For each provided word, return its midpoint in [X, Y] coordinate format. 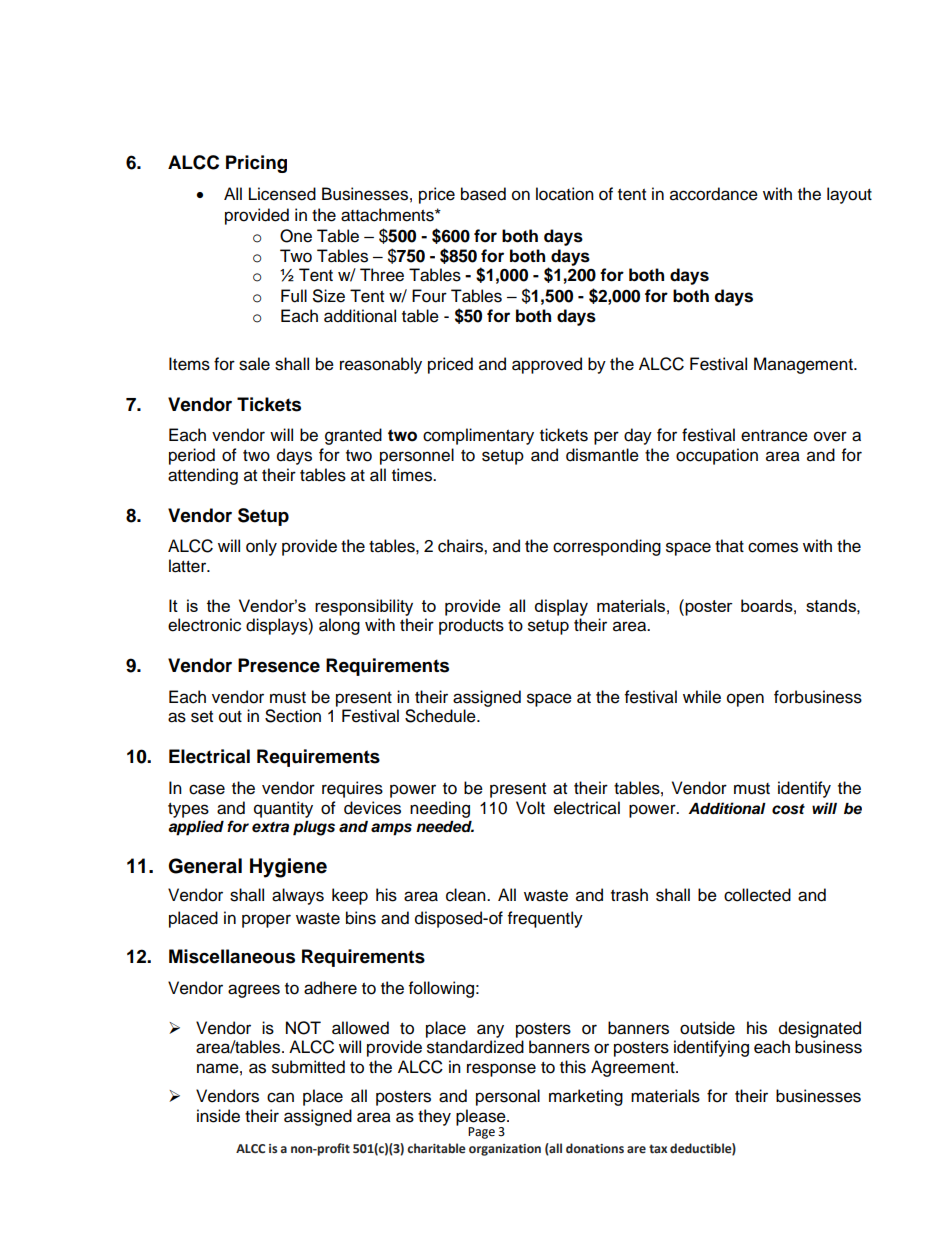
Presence [279, 665]
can [280, 1097]
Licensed [282, 194]
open [745, 700]
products [471, 626]
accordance [714, 194]
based [483, 194]
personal [508, 1097]
